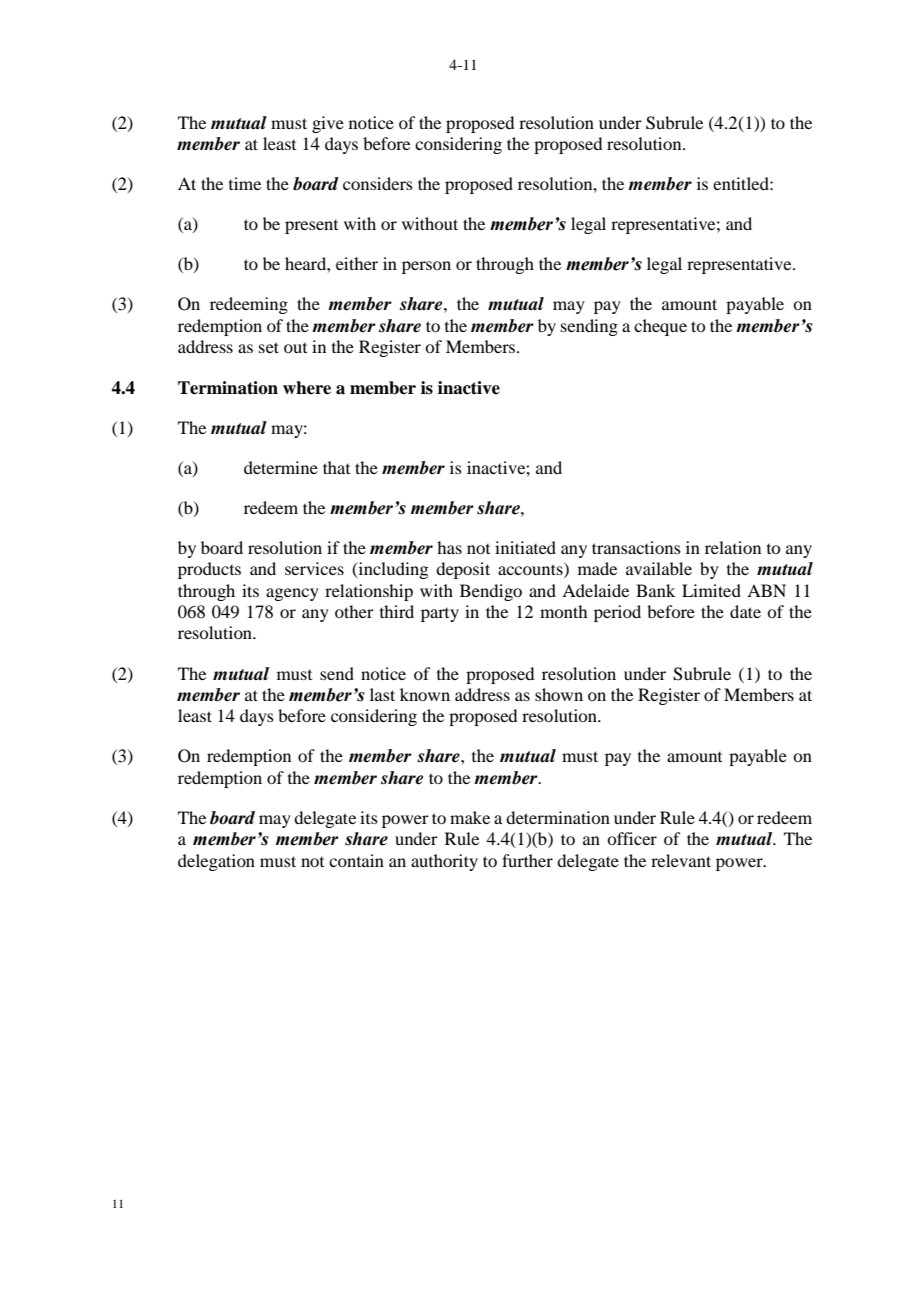 This image has height=1307, width=924. I want to click on known, so click(425, 694).
